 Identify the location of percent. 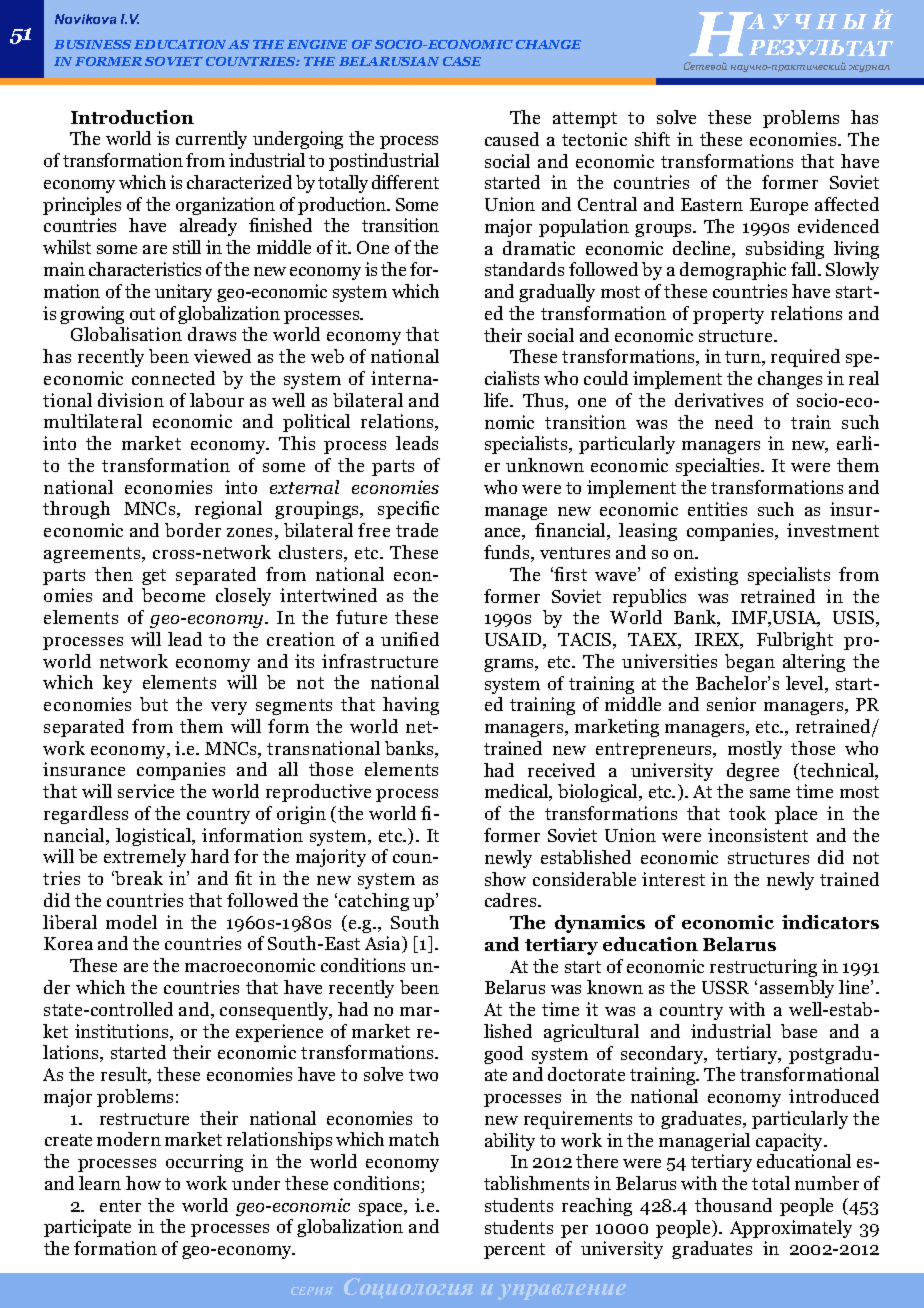
(514, 1251).
